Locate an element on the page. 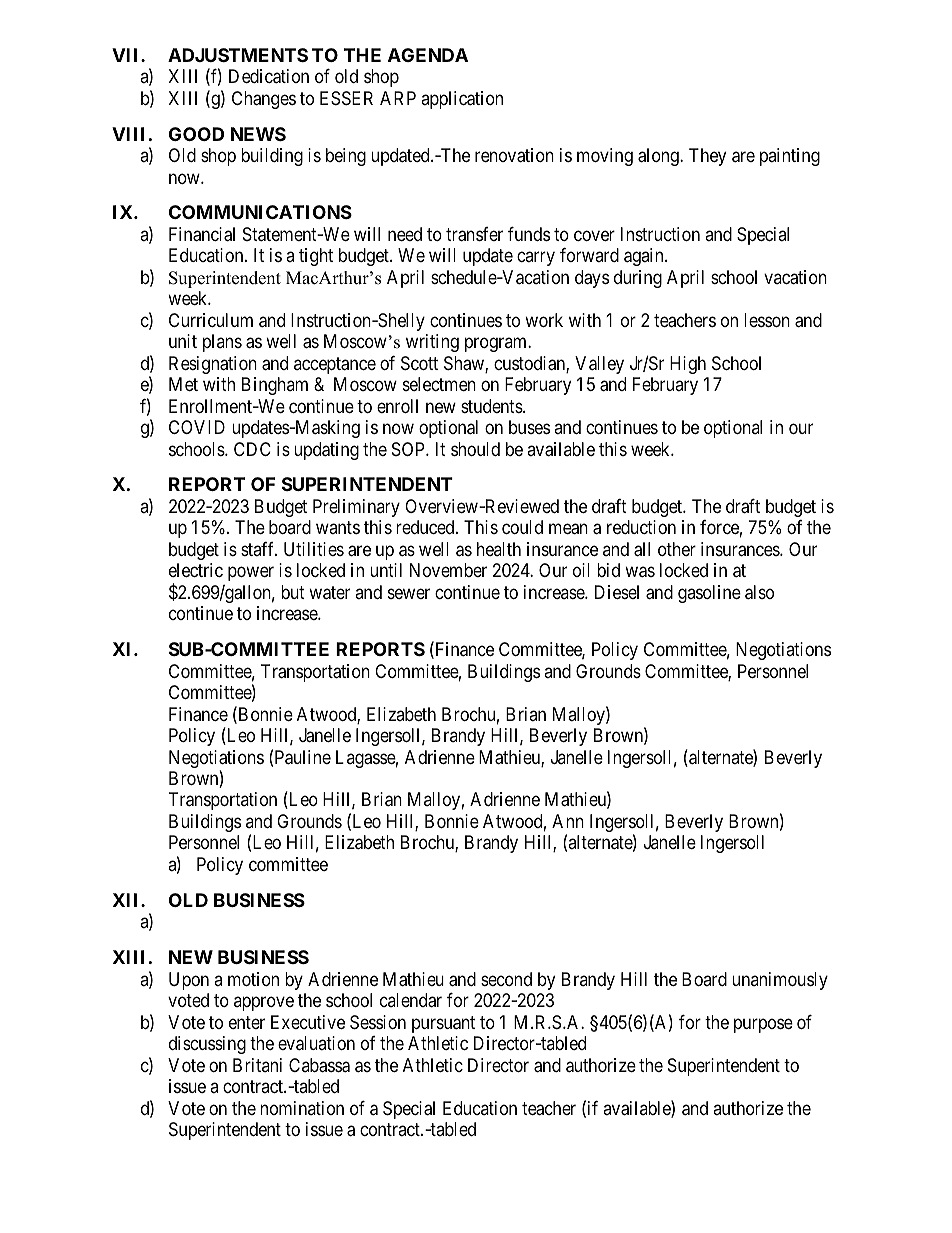 The width and height of the image is (952, 1233). discussing is located at coordinates (207, 1045).
